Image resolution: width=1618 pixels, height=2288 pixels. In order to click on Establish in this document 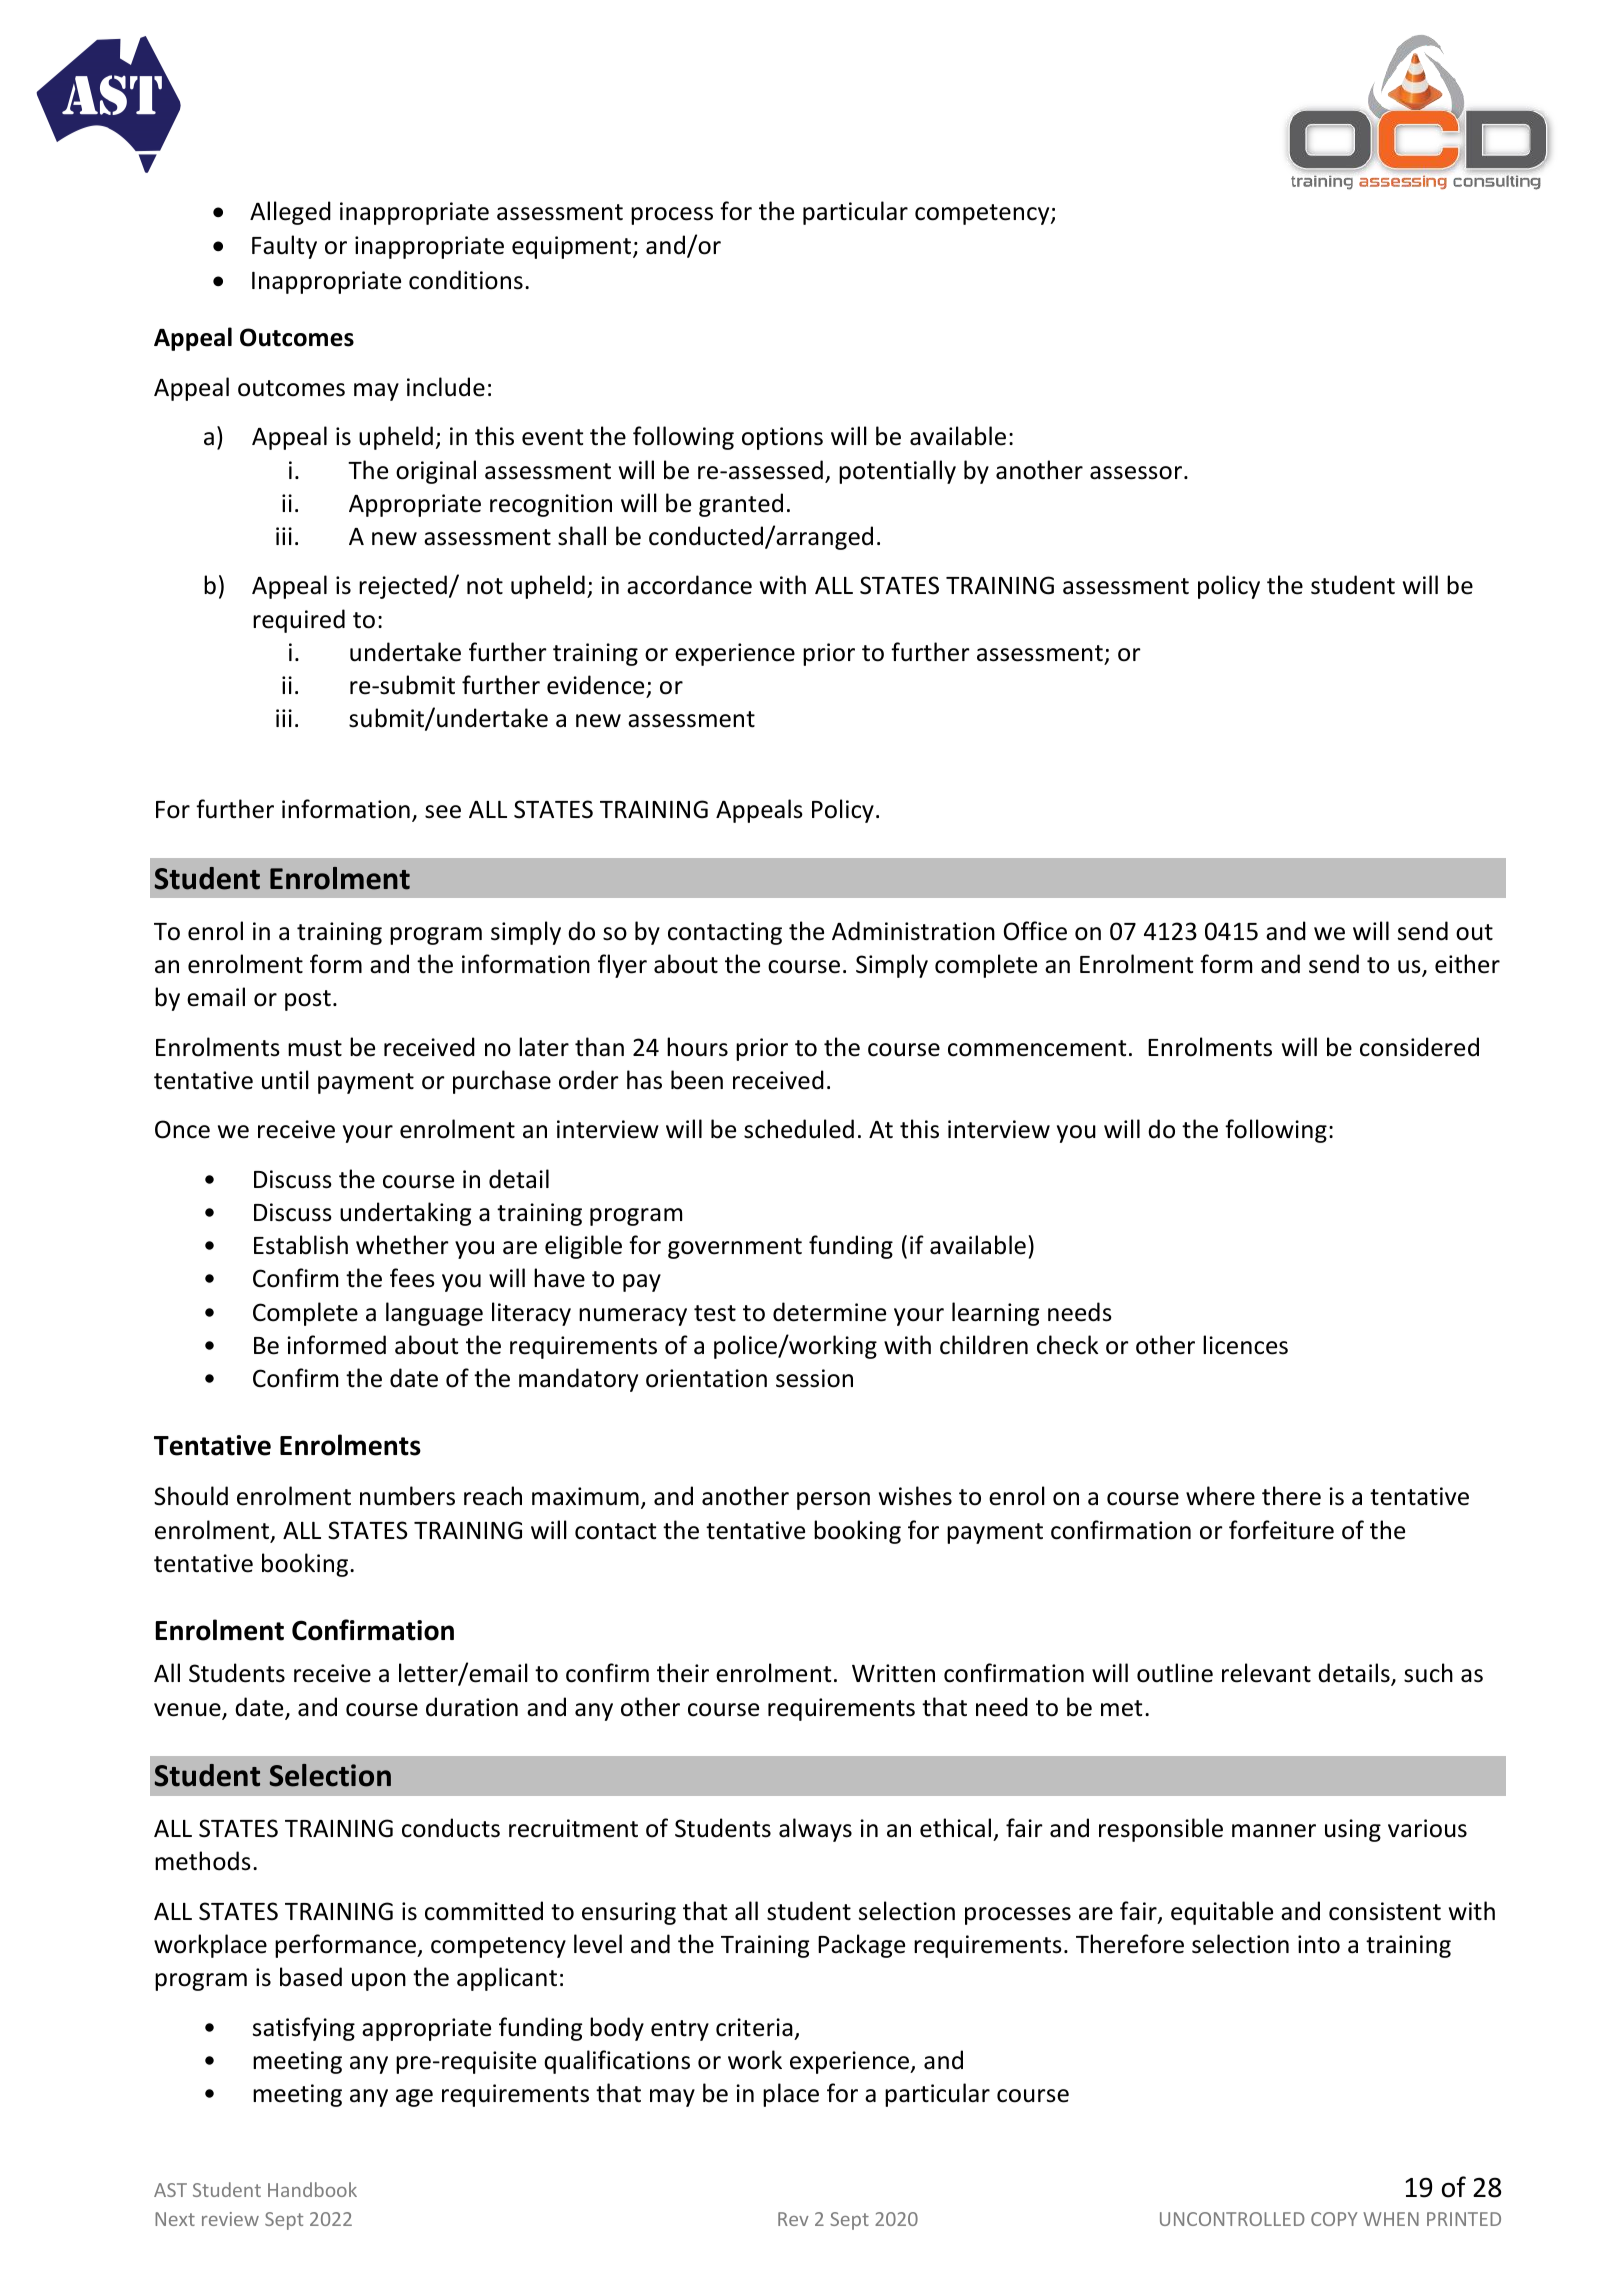, I will do `click(301, 1245)`.
